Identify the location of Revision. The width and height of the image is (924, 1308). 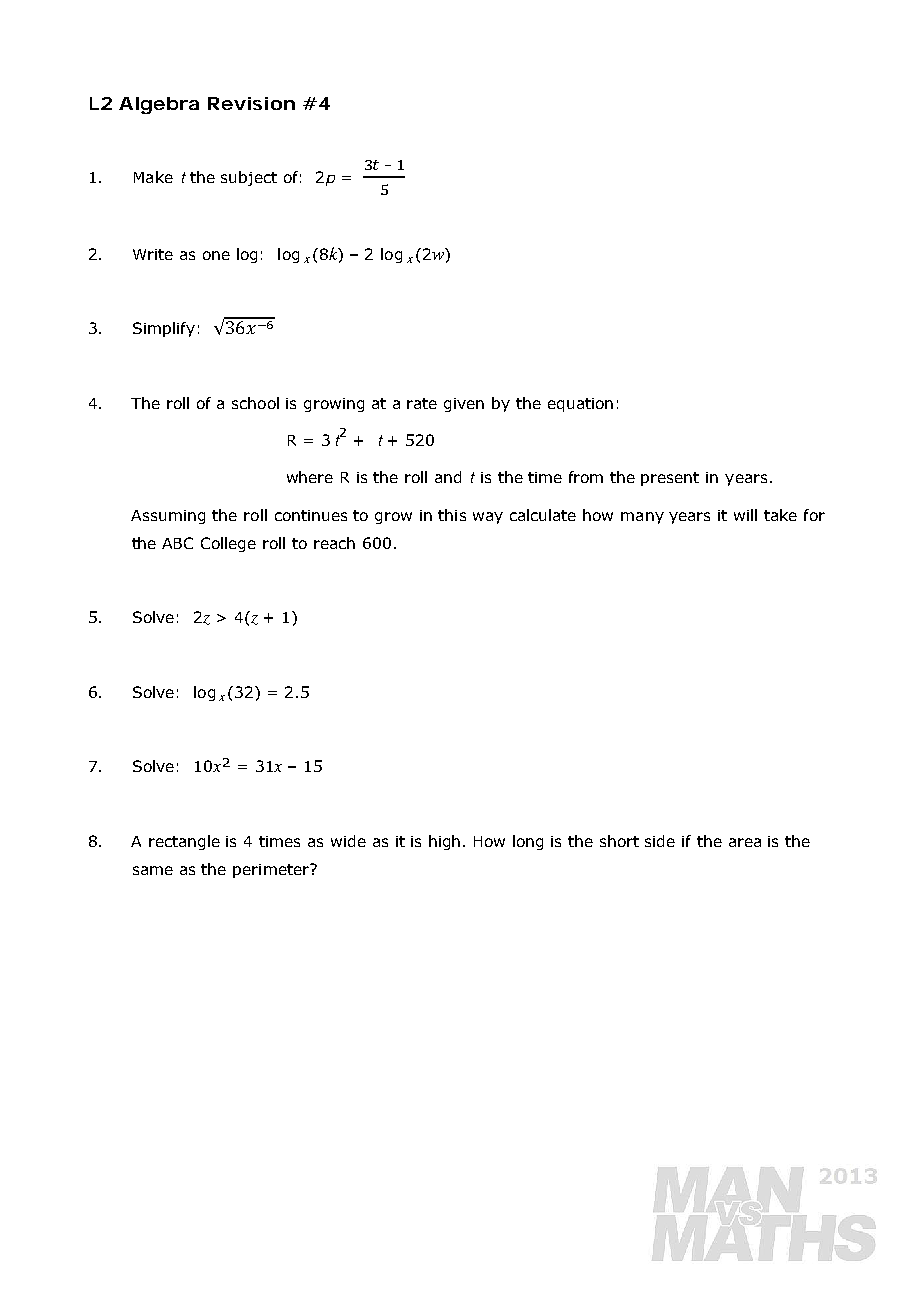
(251, 103).
